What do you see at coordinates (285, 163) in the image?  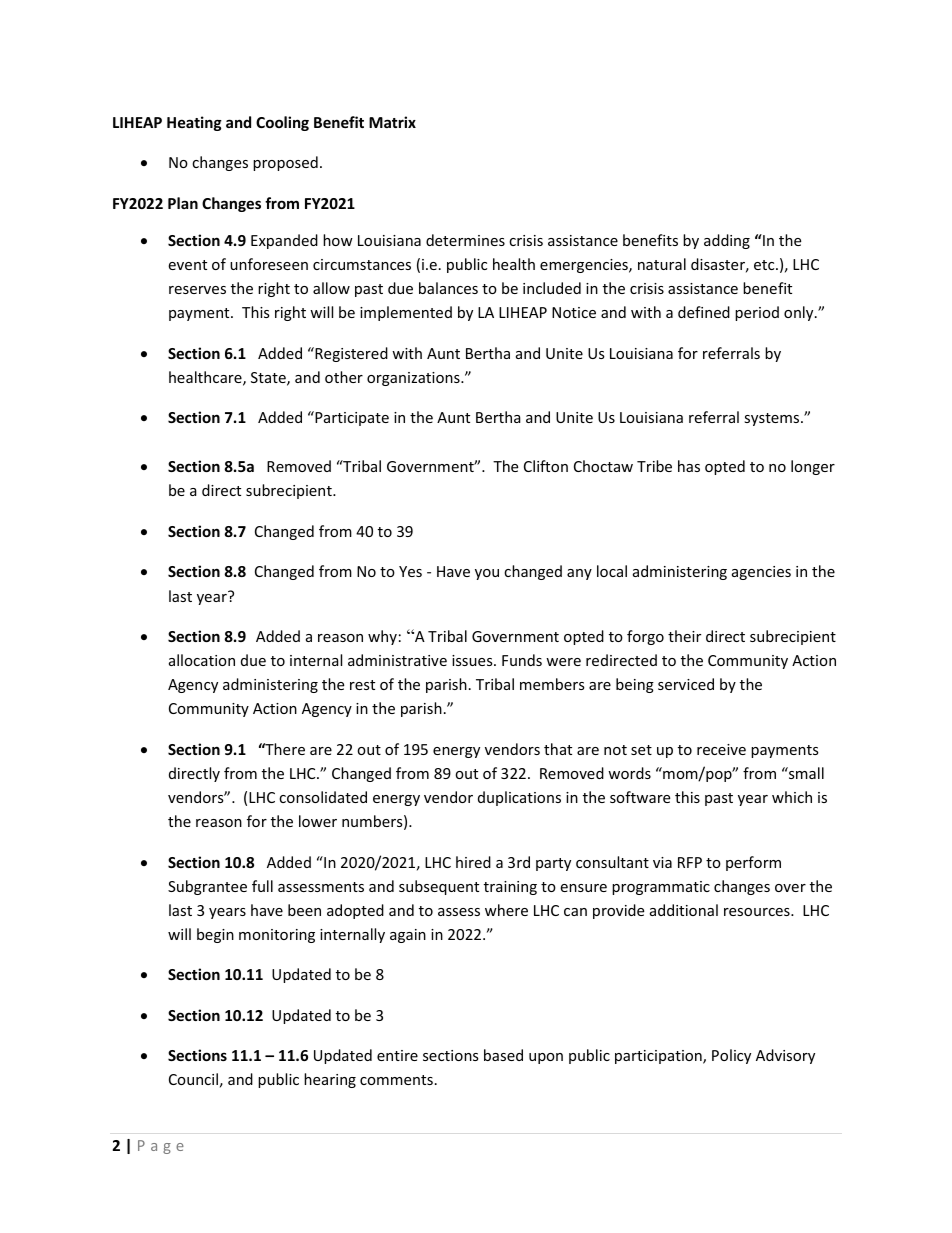 I see `proposed` at bounding box center [285, 163].
